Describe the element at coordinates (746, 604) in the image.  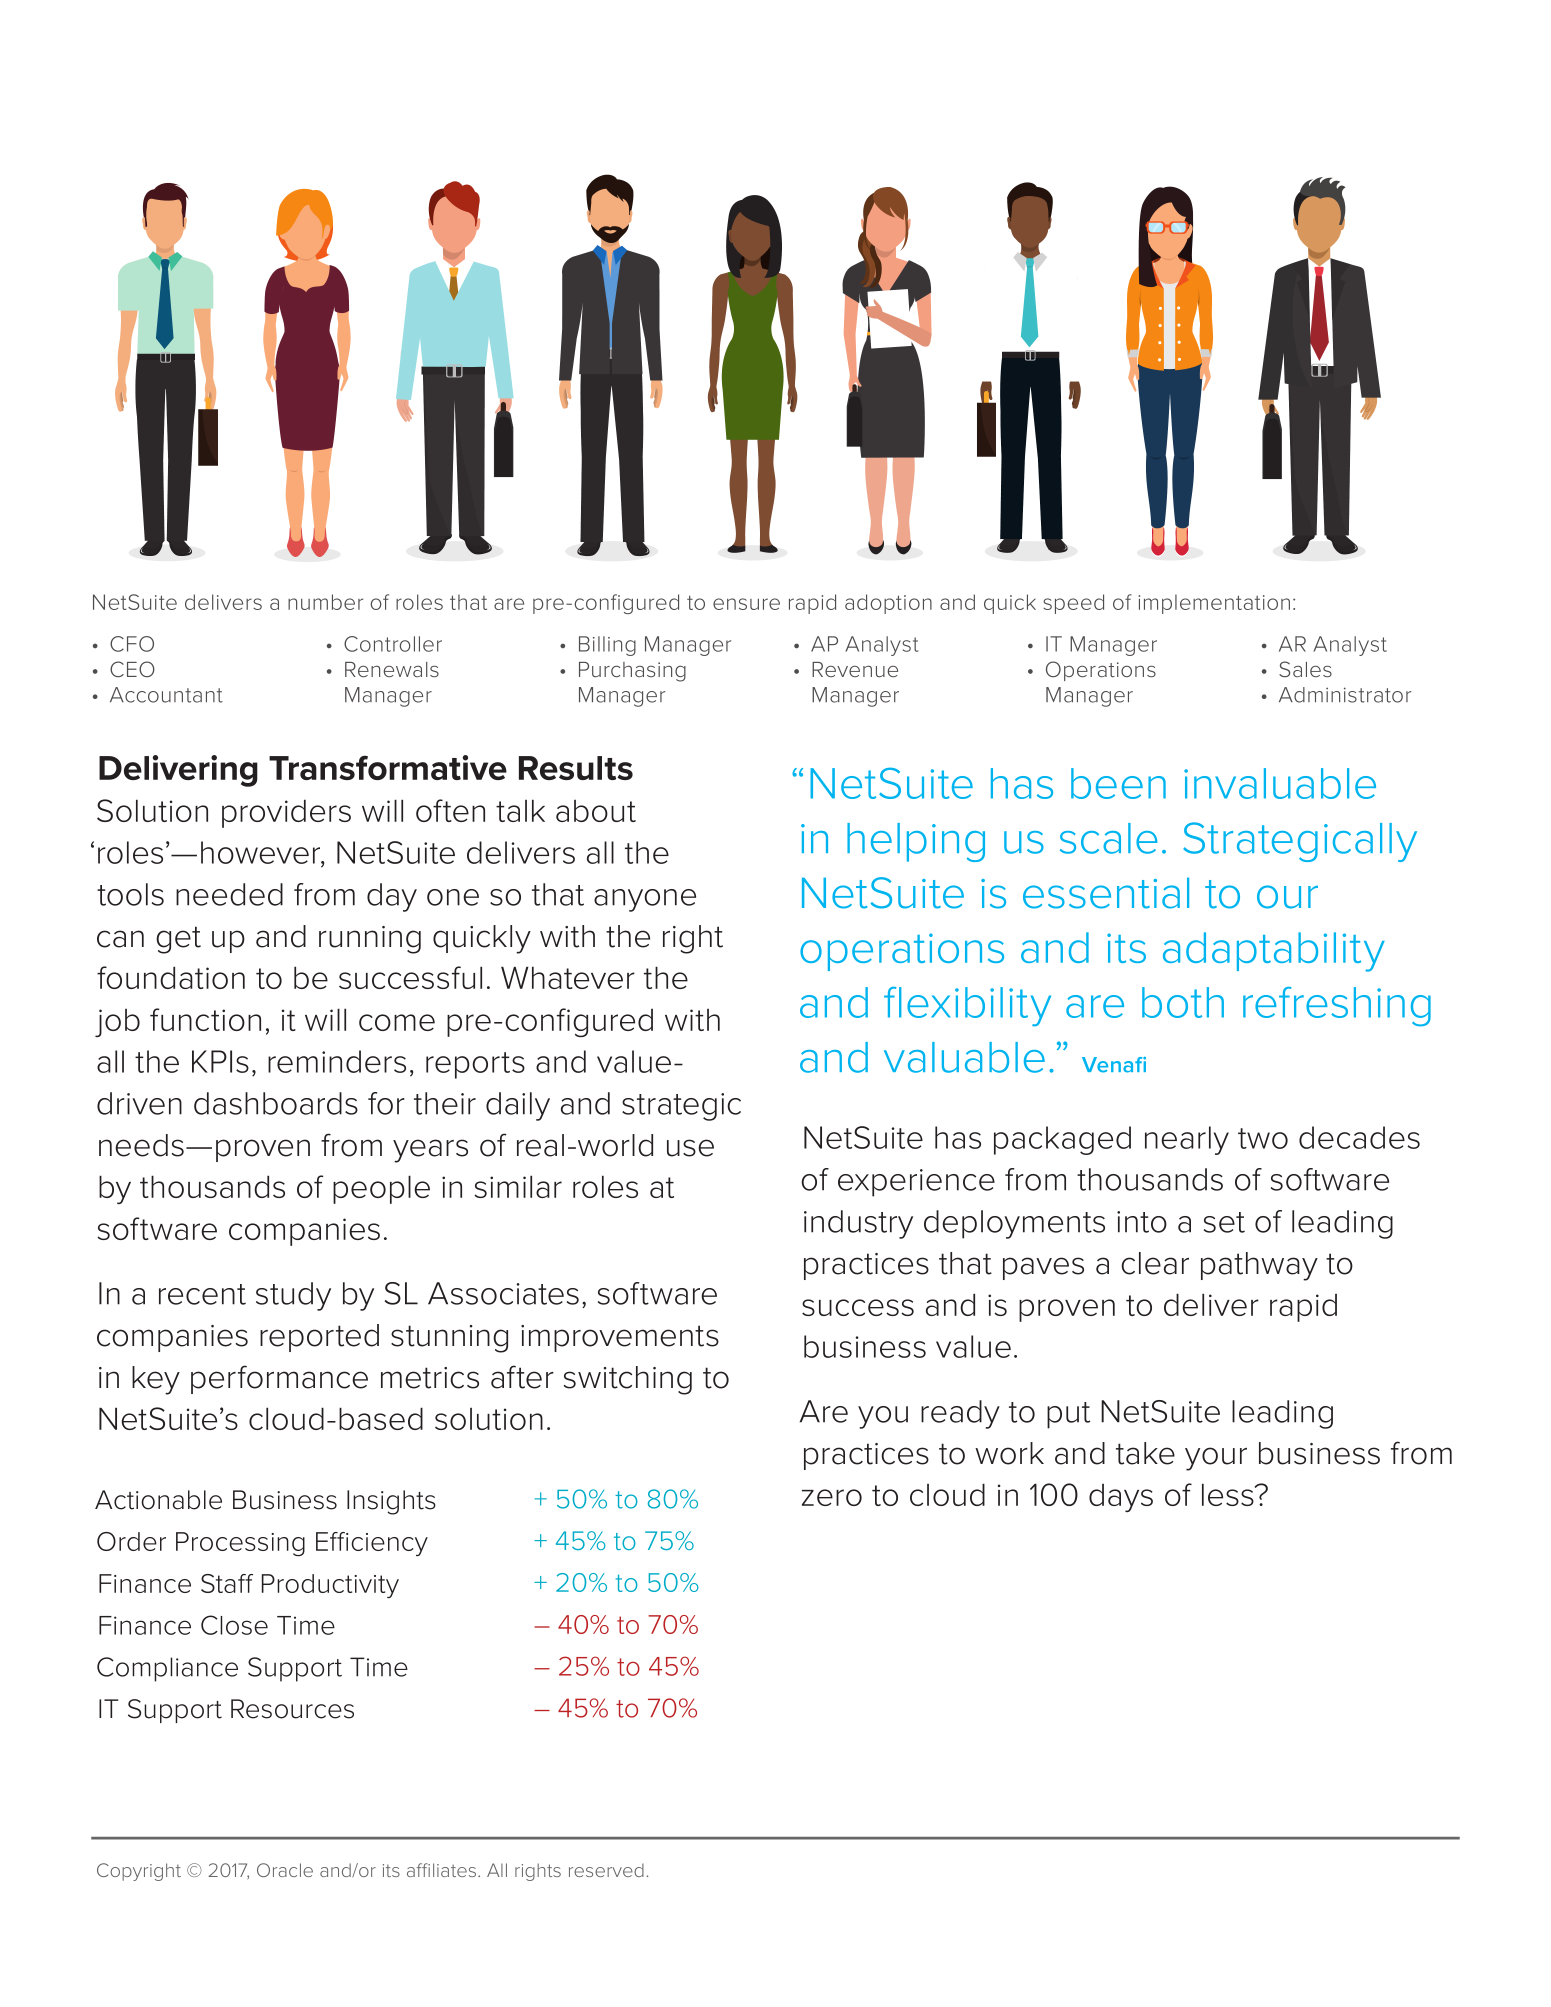
I see `ensure` at that location.
